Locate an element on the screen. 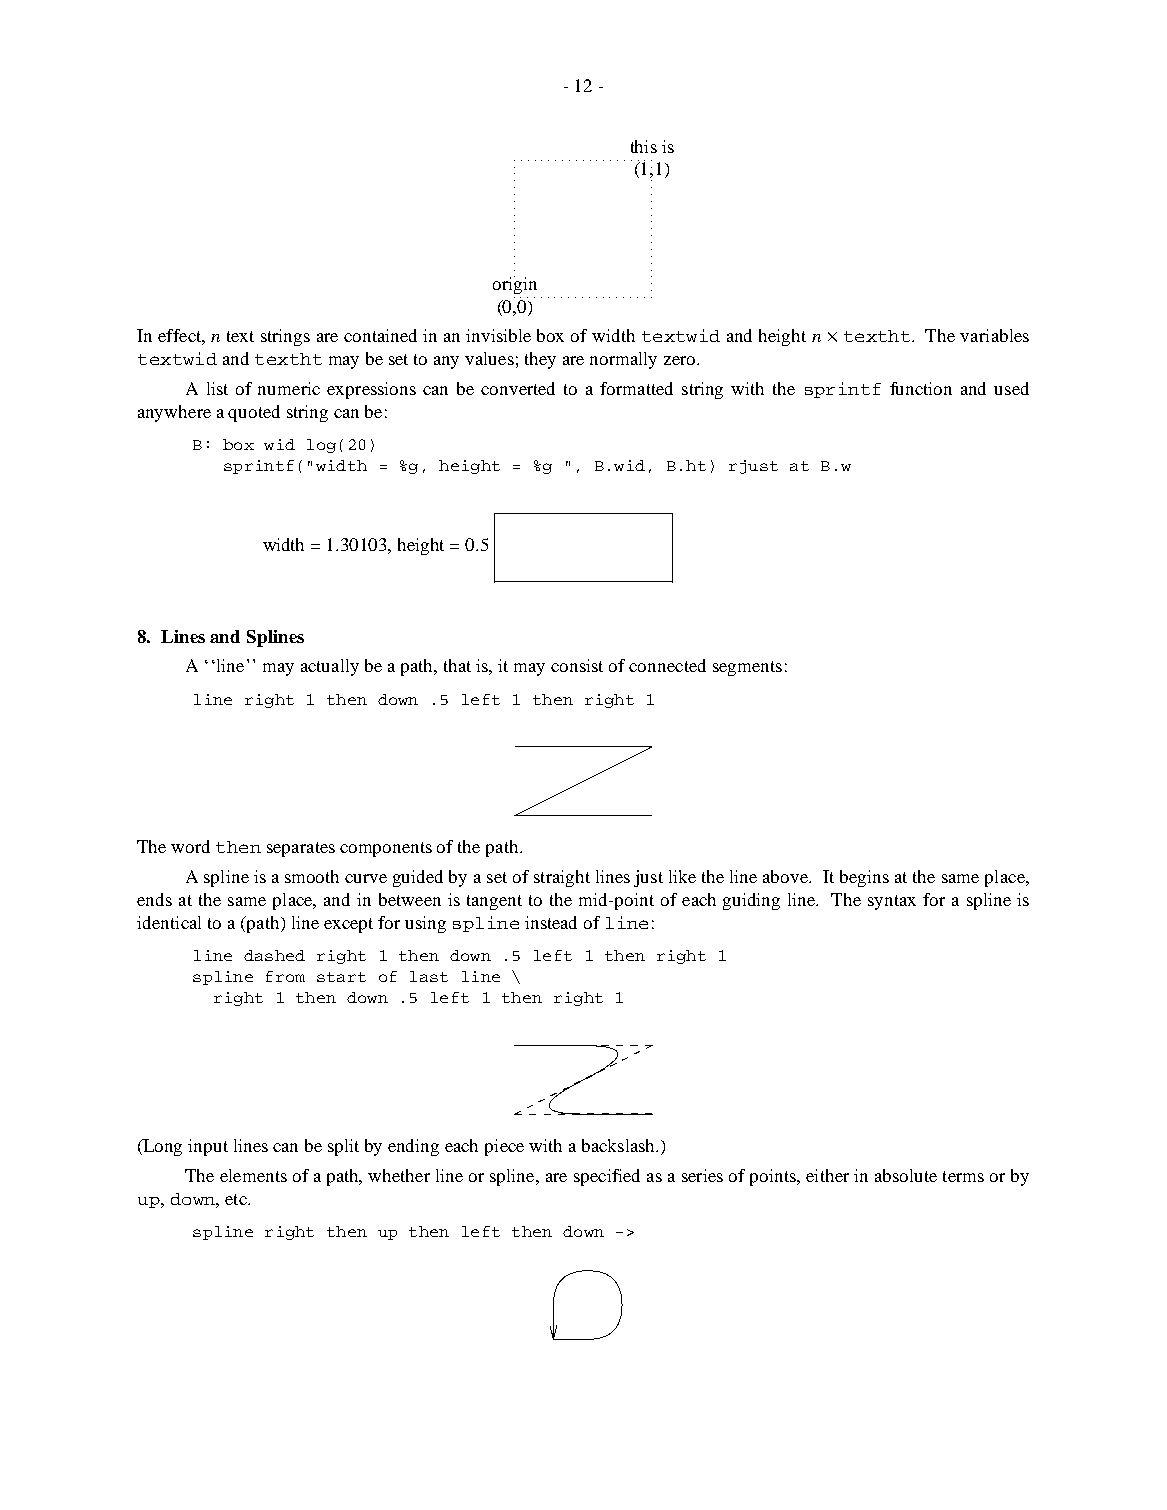 The height and width of the screenshot is (1510, 1167). begins is located at coordinates (864, 878).
